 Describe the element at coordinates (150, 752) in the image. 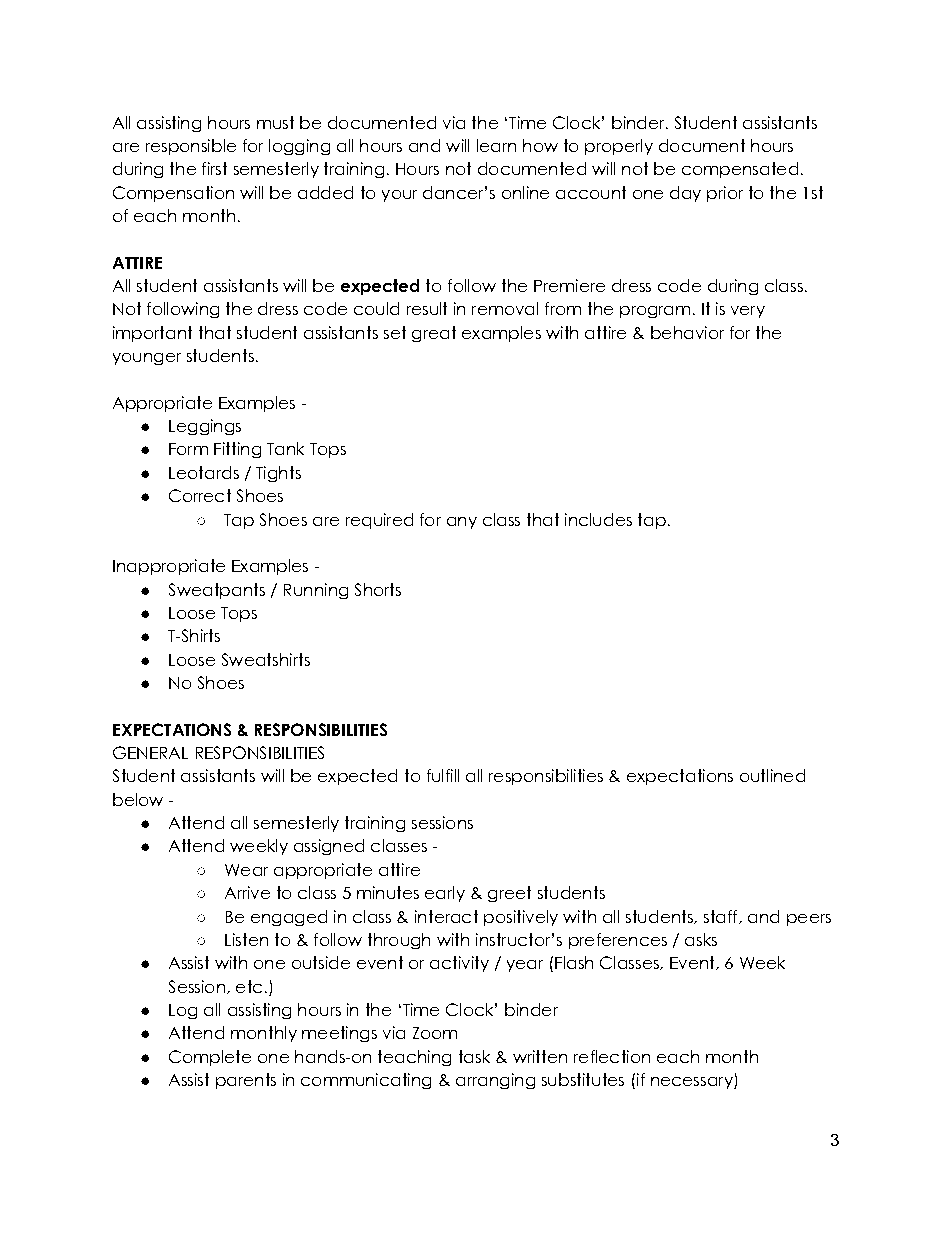

I see `GENERAL` at that location.
